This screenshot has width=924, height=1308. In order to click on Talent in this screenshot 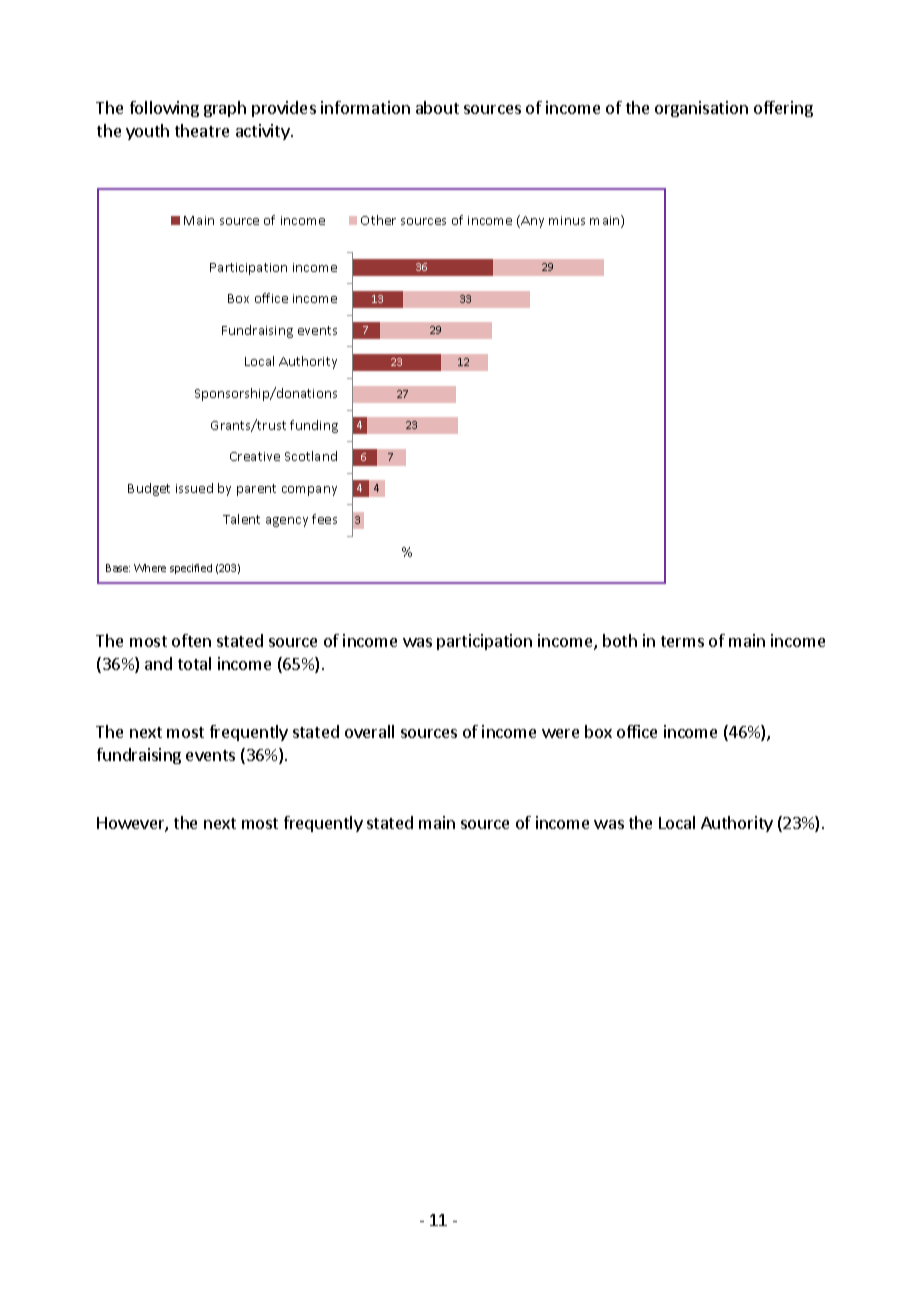, I will do `click(241, 519)`.
